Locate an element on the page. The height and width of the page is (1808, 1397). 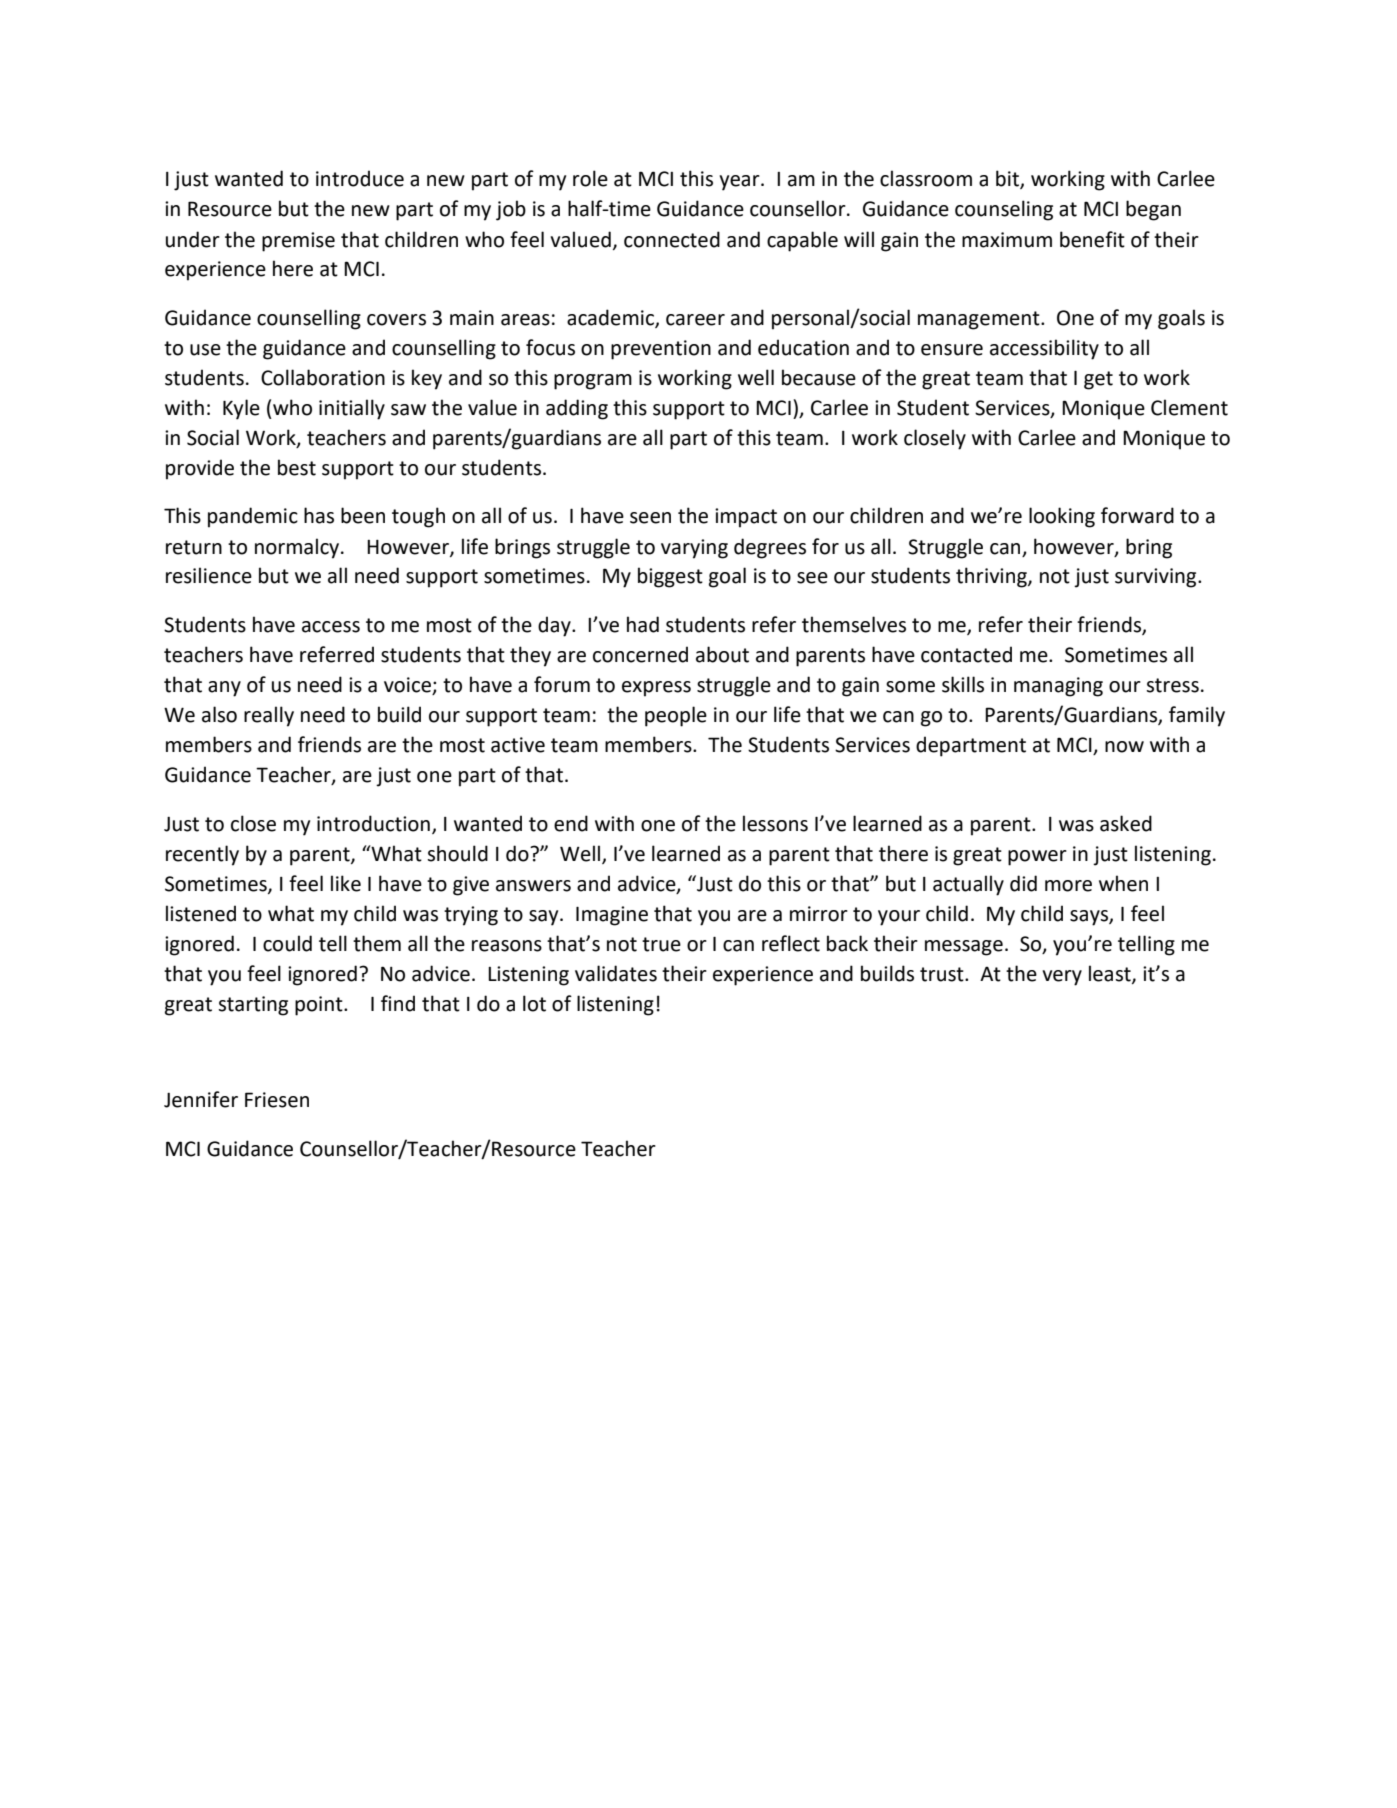
now is located at coordinates (1124, 747).
